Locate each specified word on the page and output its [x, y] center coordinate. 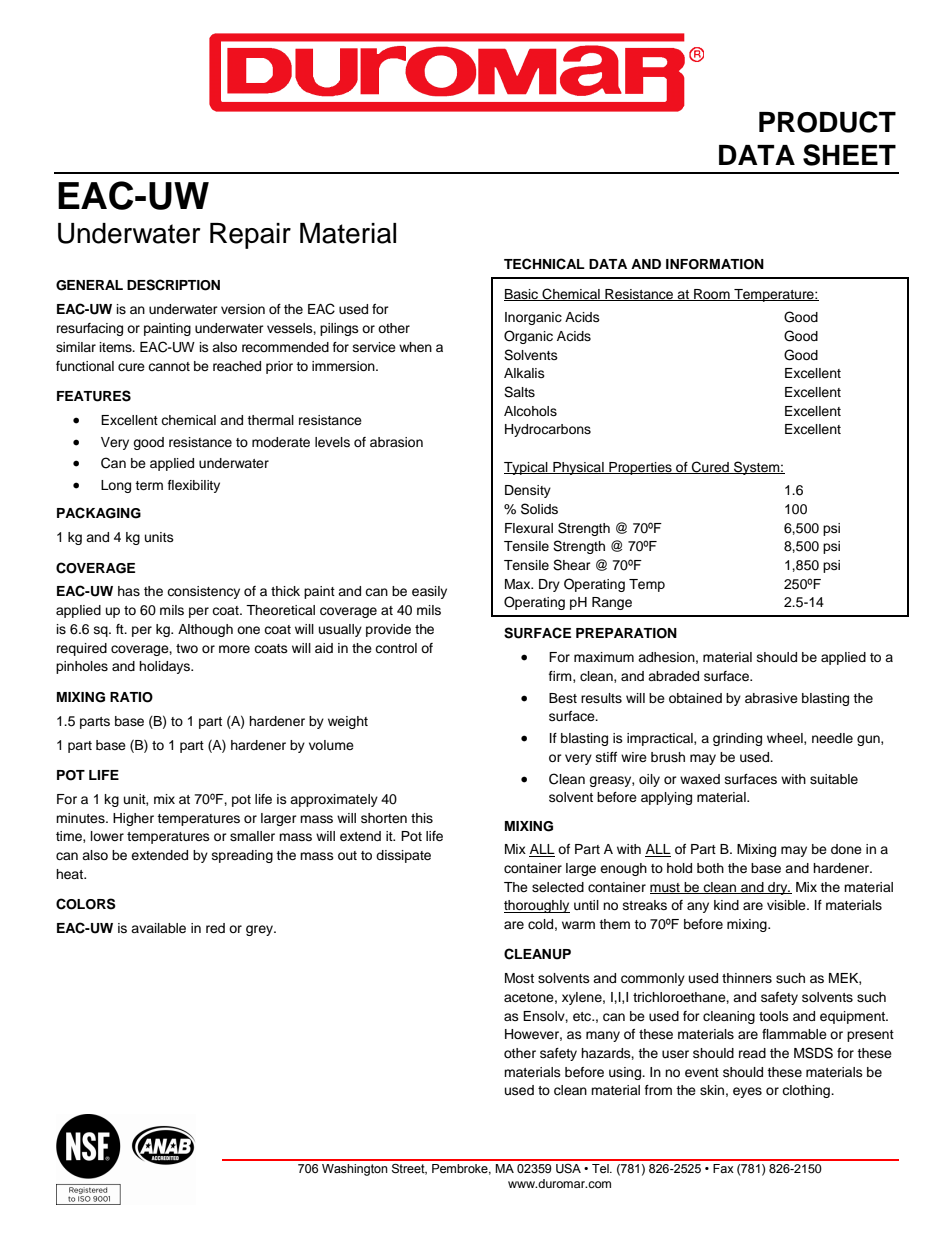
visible [787, 905]
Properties [640, 468]
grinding [737, 739]
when [415, 347]
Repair [250, 236]
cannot [169, 366]
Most [519, 978]
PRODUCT [827, 122]
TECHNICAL [544, 264]
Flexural [529, 528]
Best [563, 698]
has [129, 591]
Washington [355, 1170]
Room [712, 295]
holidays [166, 667]
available [158, 928]
